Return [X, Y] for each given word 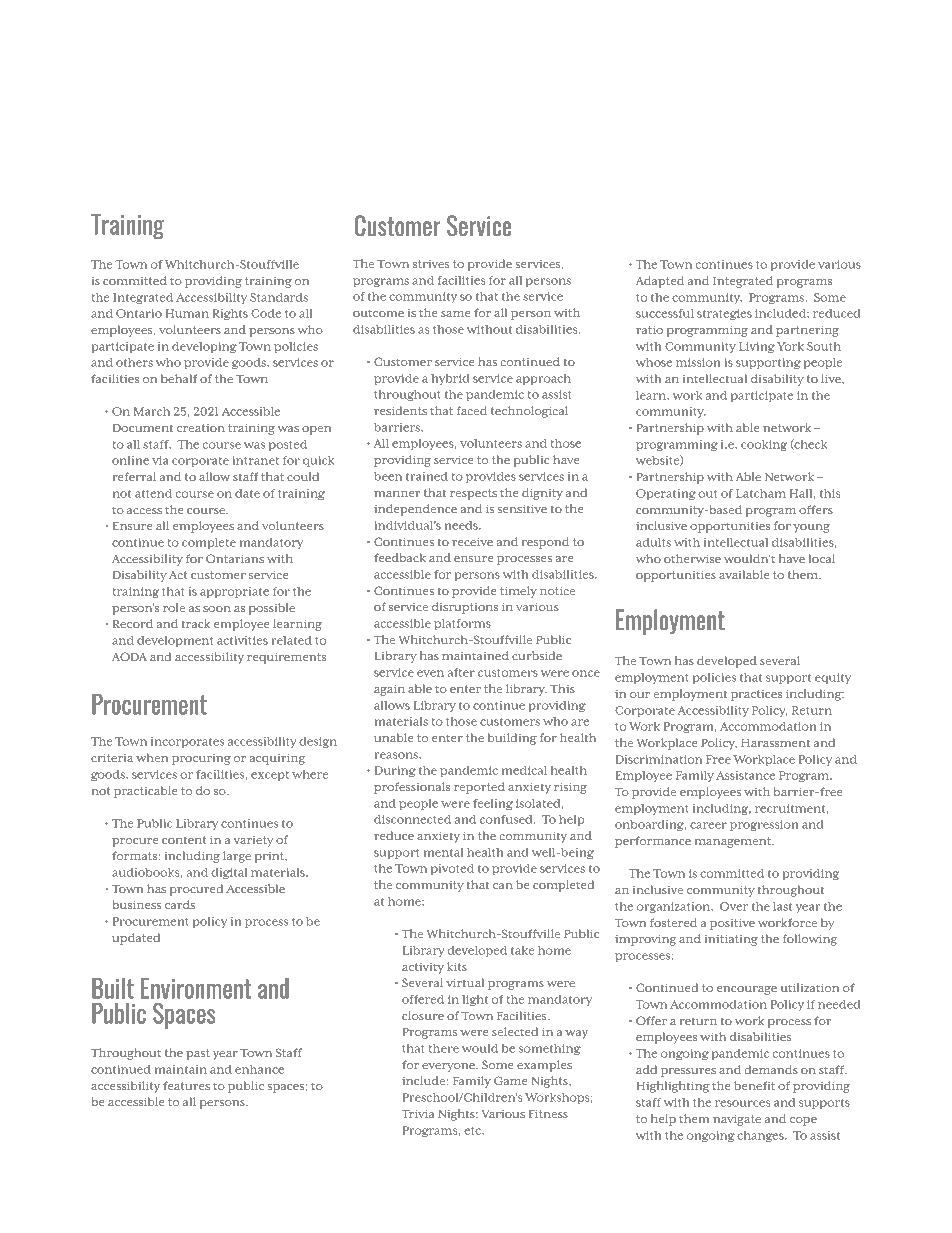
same [455, 314]
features [186, 1085]
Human [187, 313]
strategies [724, 314]
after [461, 672]
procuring [201, 759]
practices [756, 695]
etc [473, 1131]
